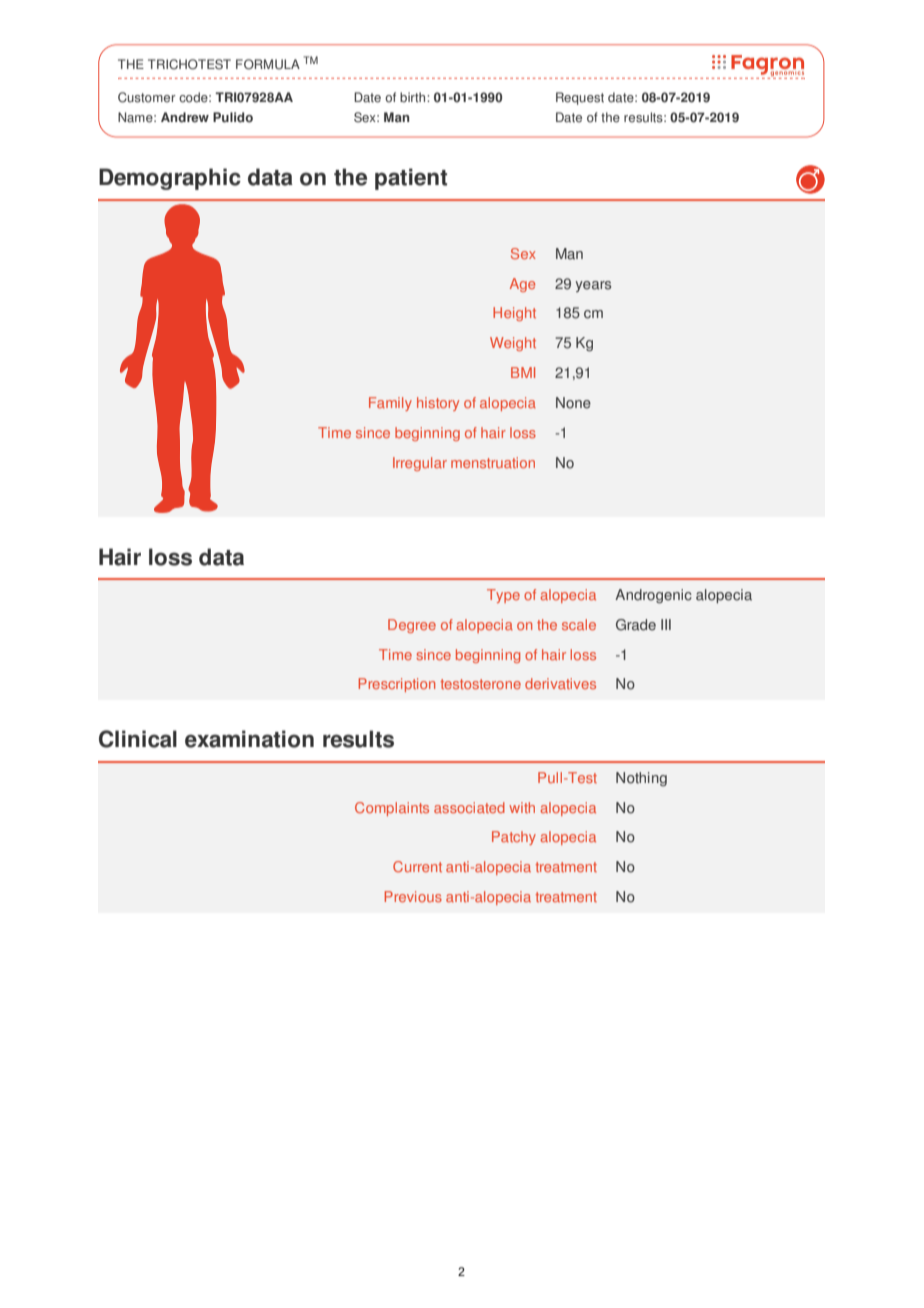 The width and height of the document is (924, 1308). Describe the element at coordinates (503, 596) in the document. I see `Type` at that location.
